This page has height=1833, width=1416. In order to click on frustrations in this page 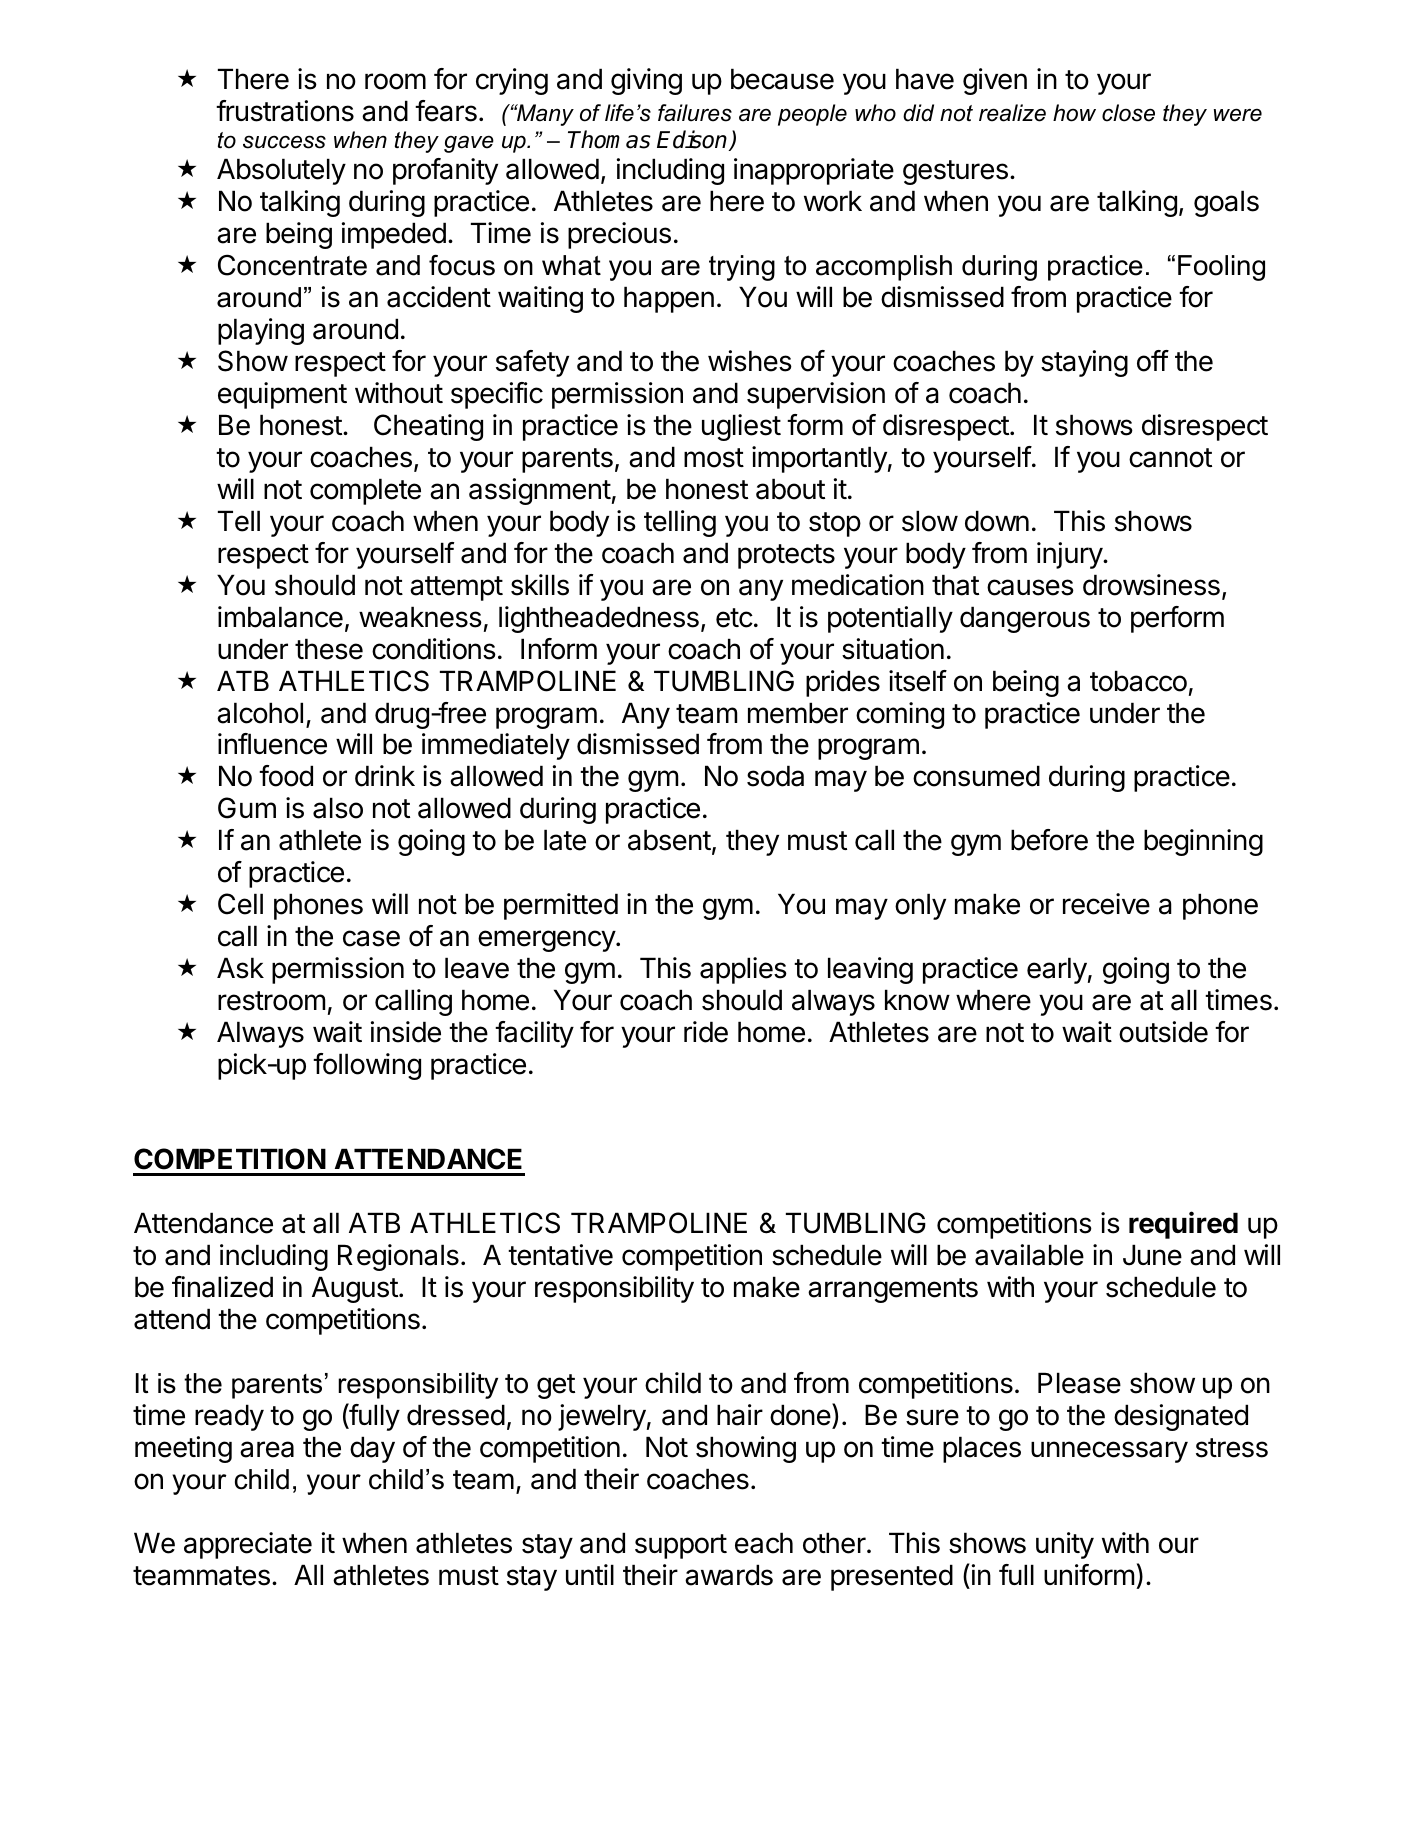, I will do `click(285, 111)`.
